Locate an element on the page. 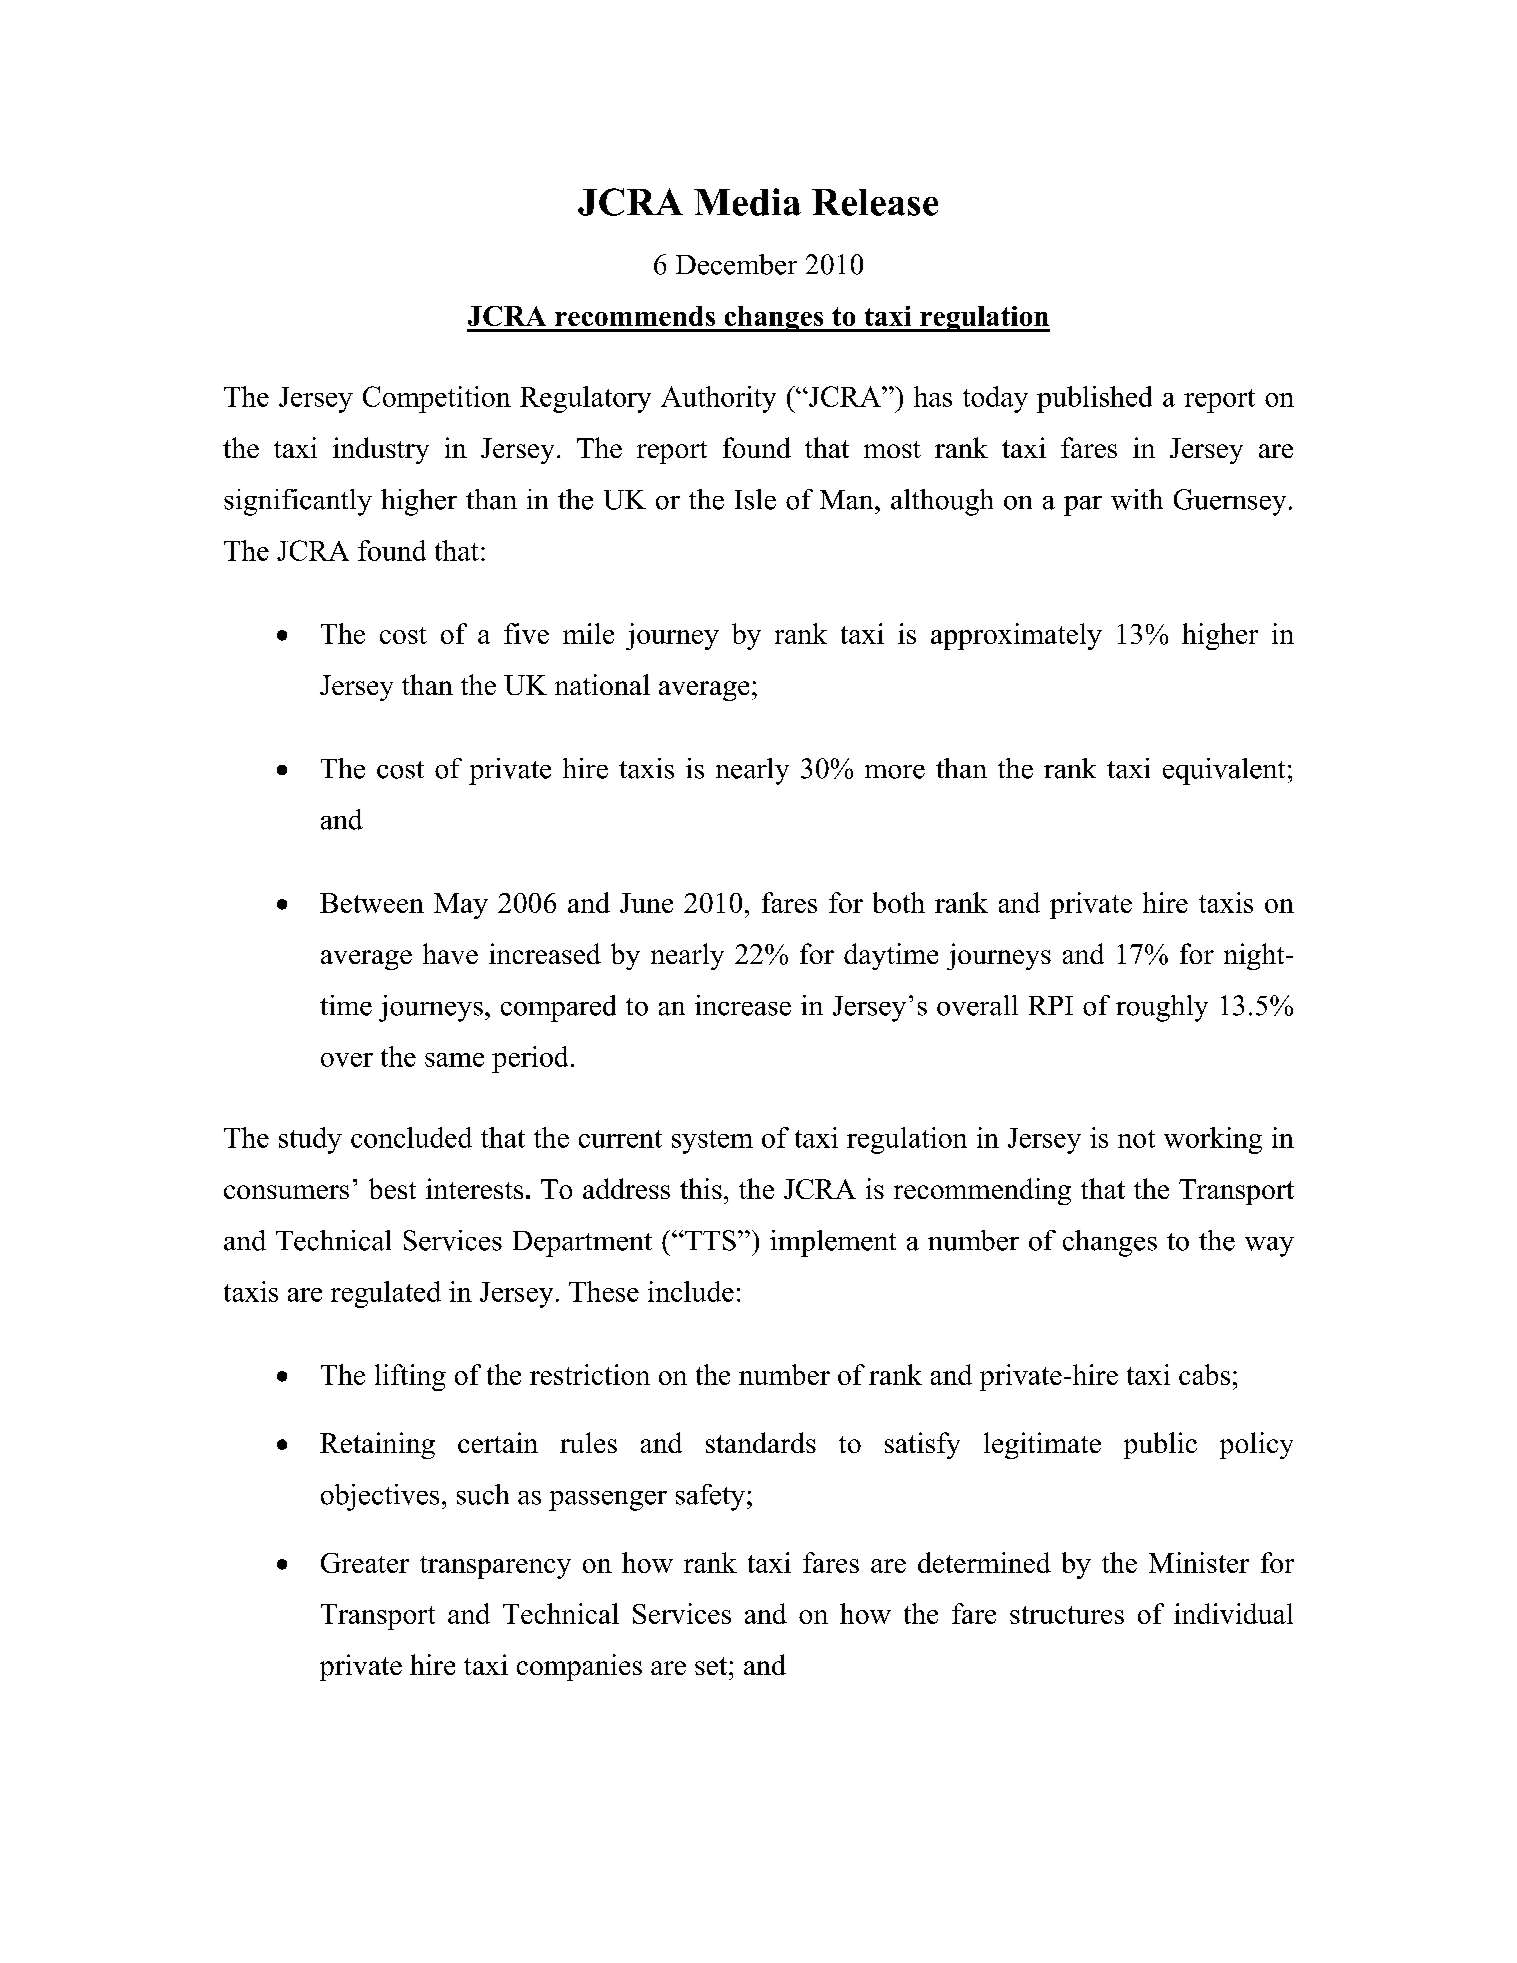 This page has width=1517, height=1963. set is located at coordinates (712, 1666).
